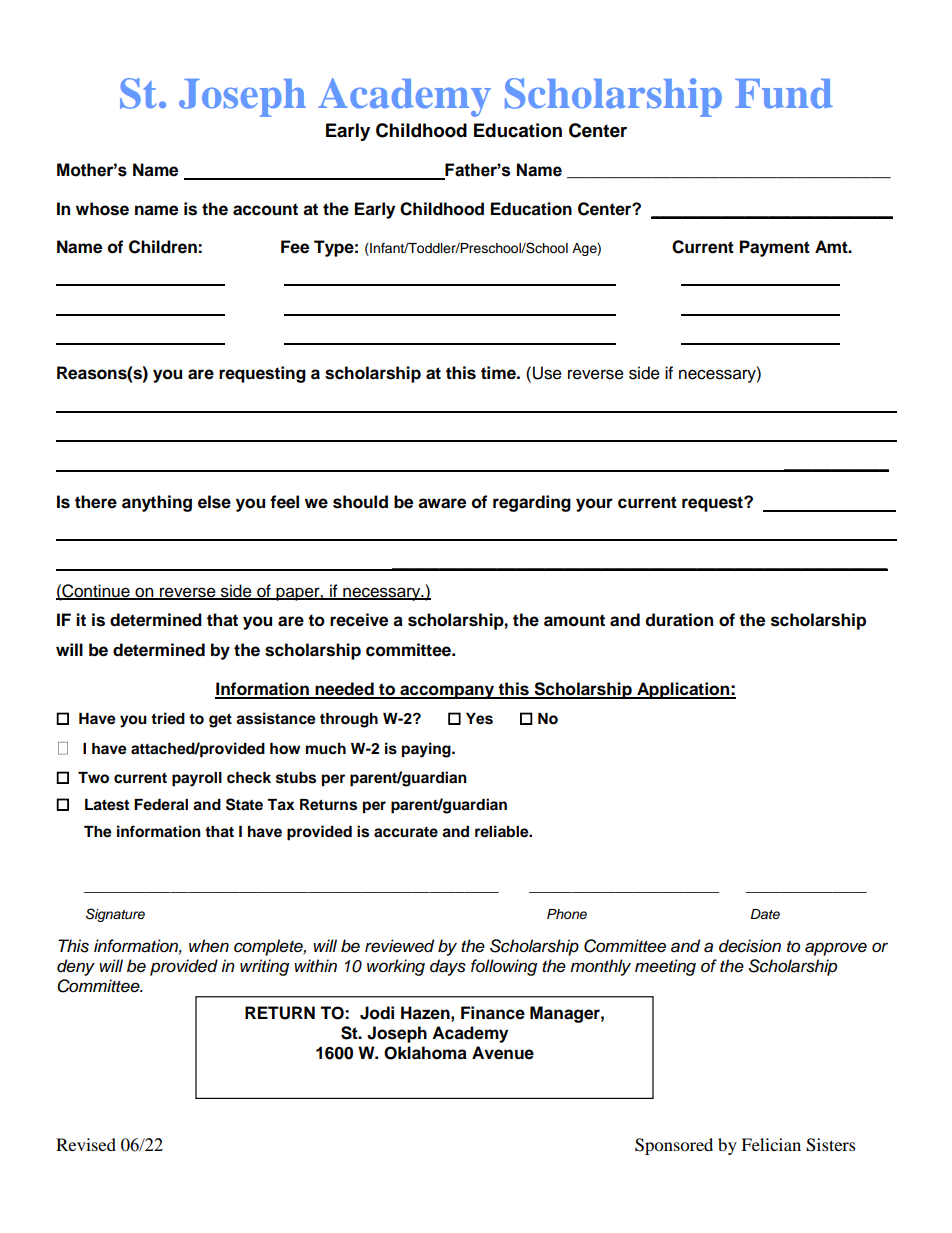 The image size is (952, 1233). What do you see at coordinates (765, 914) in the screenshot?
I see `Date` at bounding box center [765, 914].
